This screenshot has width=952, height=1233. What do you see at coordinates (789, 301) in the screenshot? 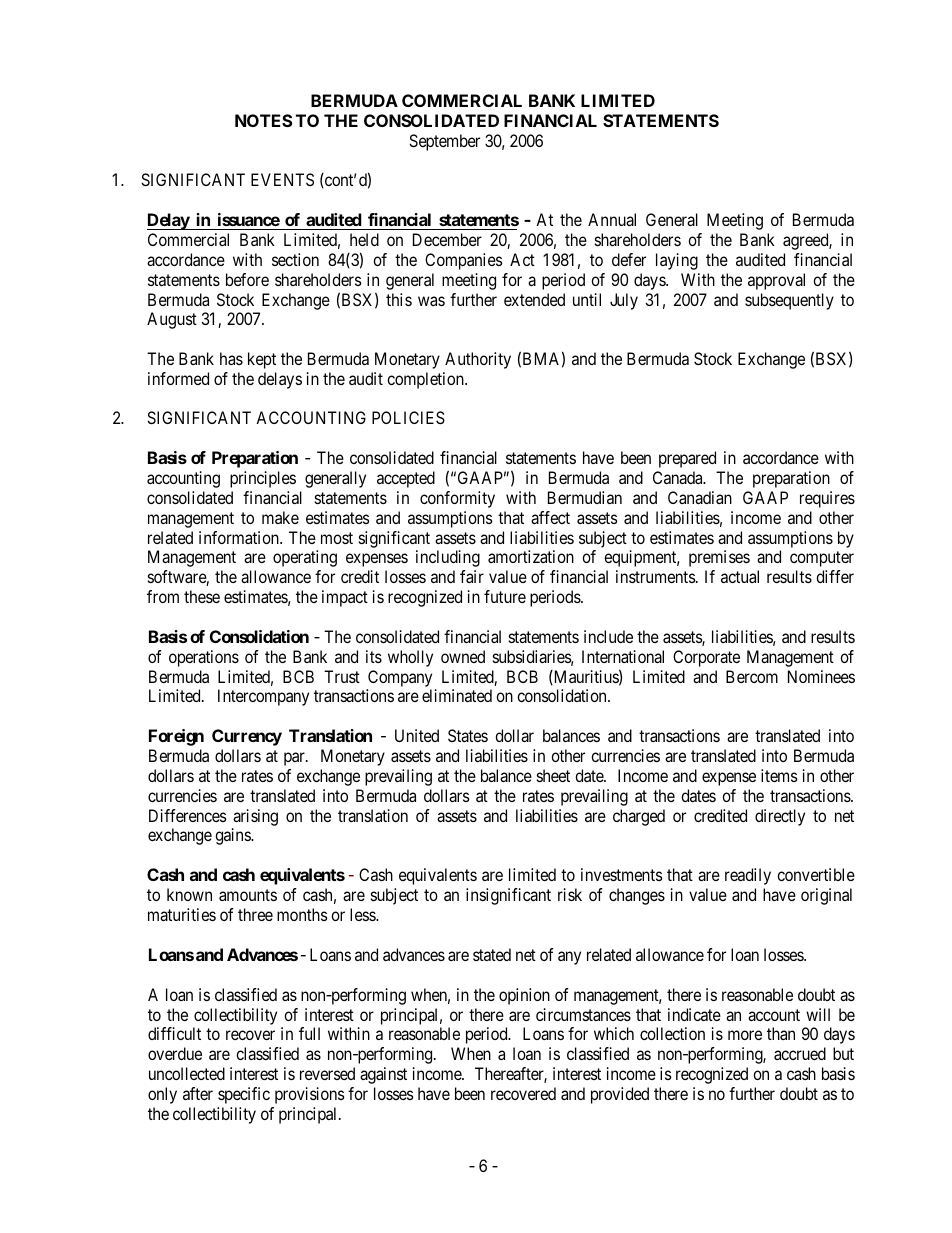
I see `subsequently` at bounding box center [789, 301].
